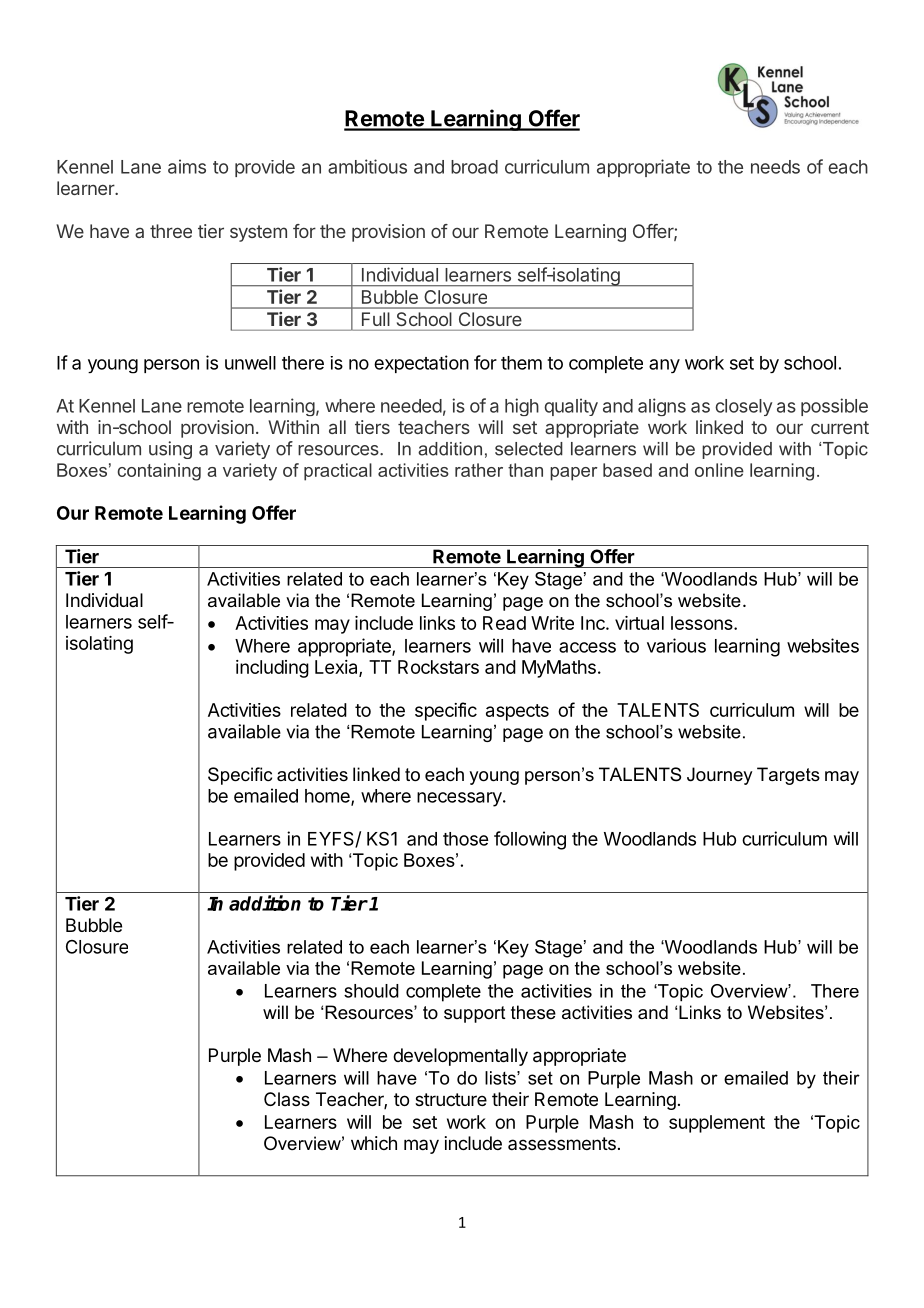  I want to click on home, so click(328, 797).
